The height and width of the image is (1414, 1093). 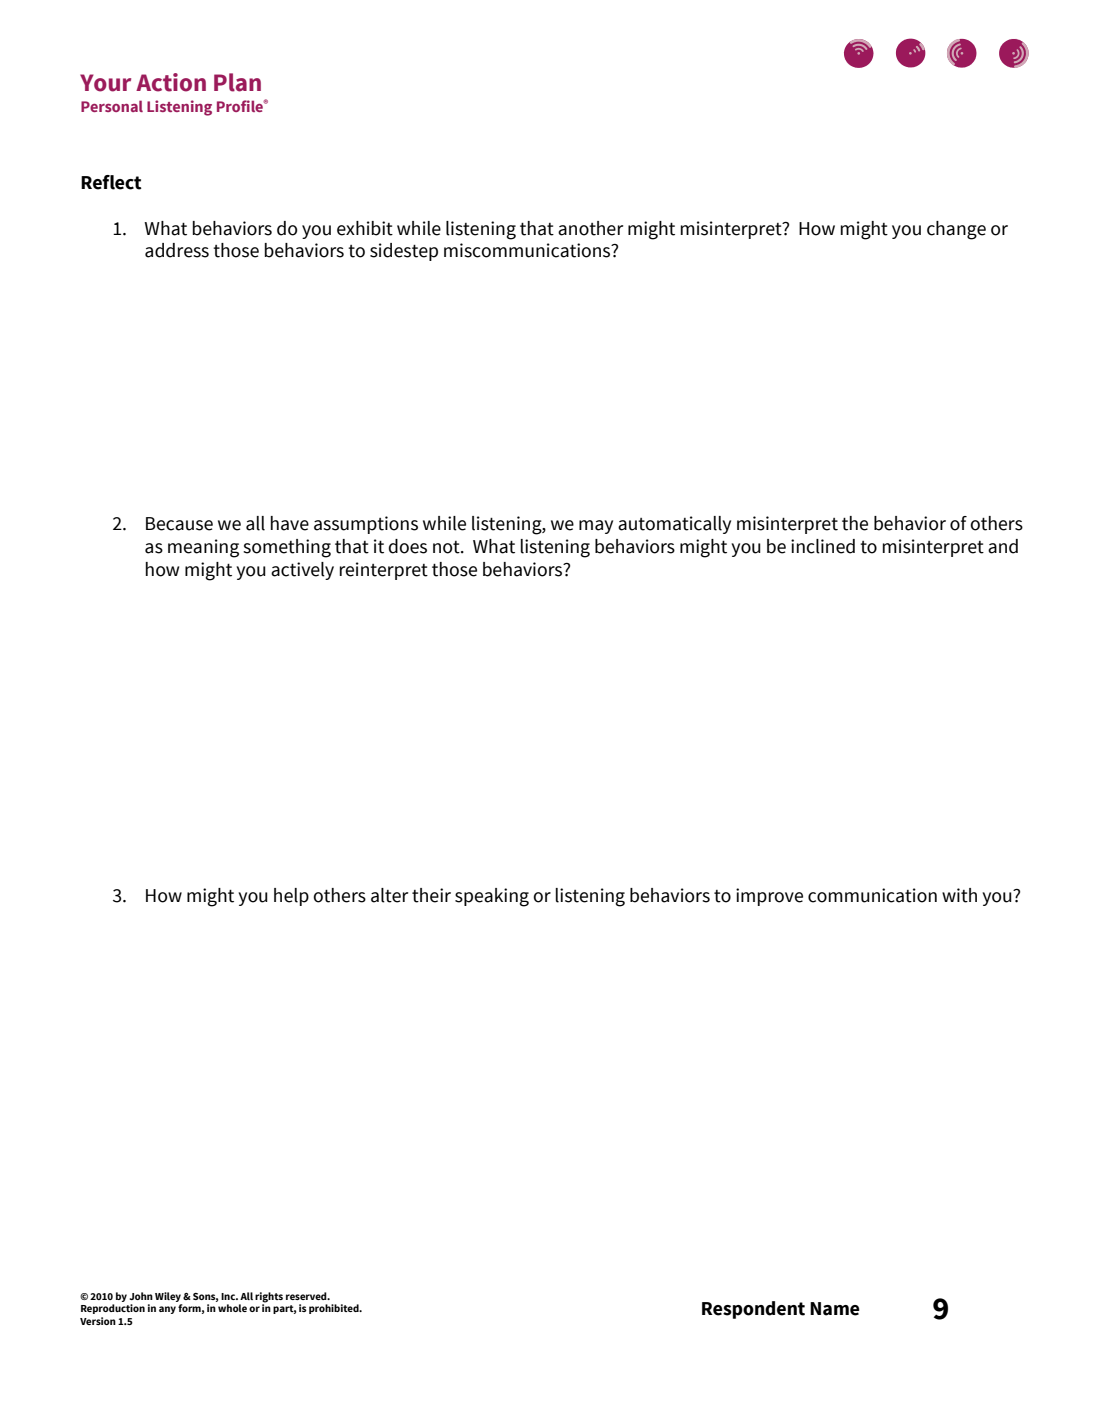 I want to click on another, so click(x=590, y=228).
